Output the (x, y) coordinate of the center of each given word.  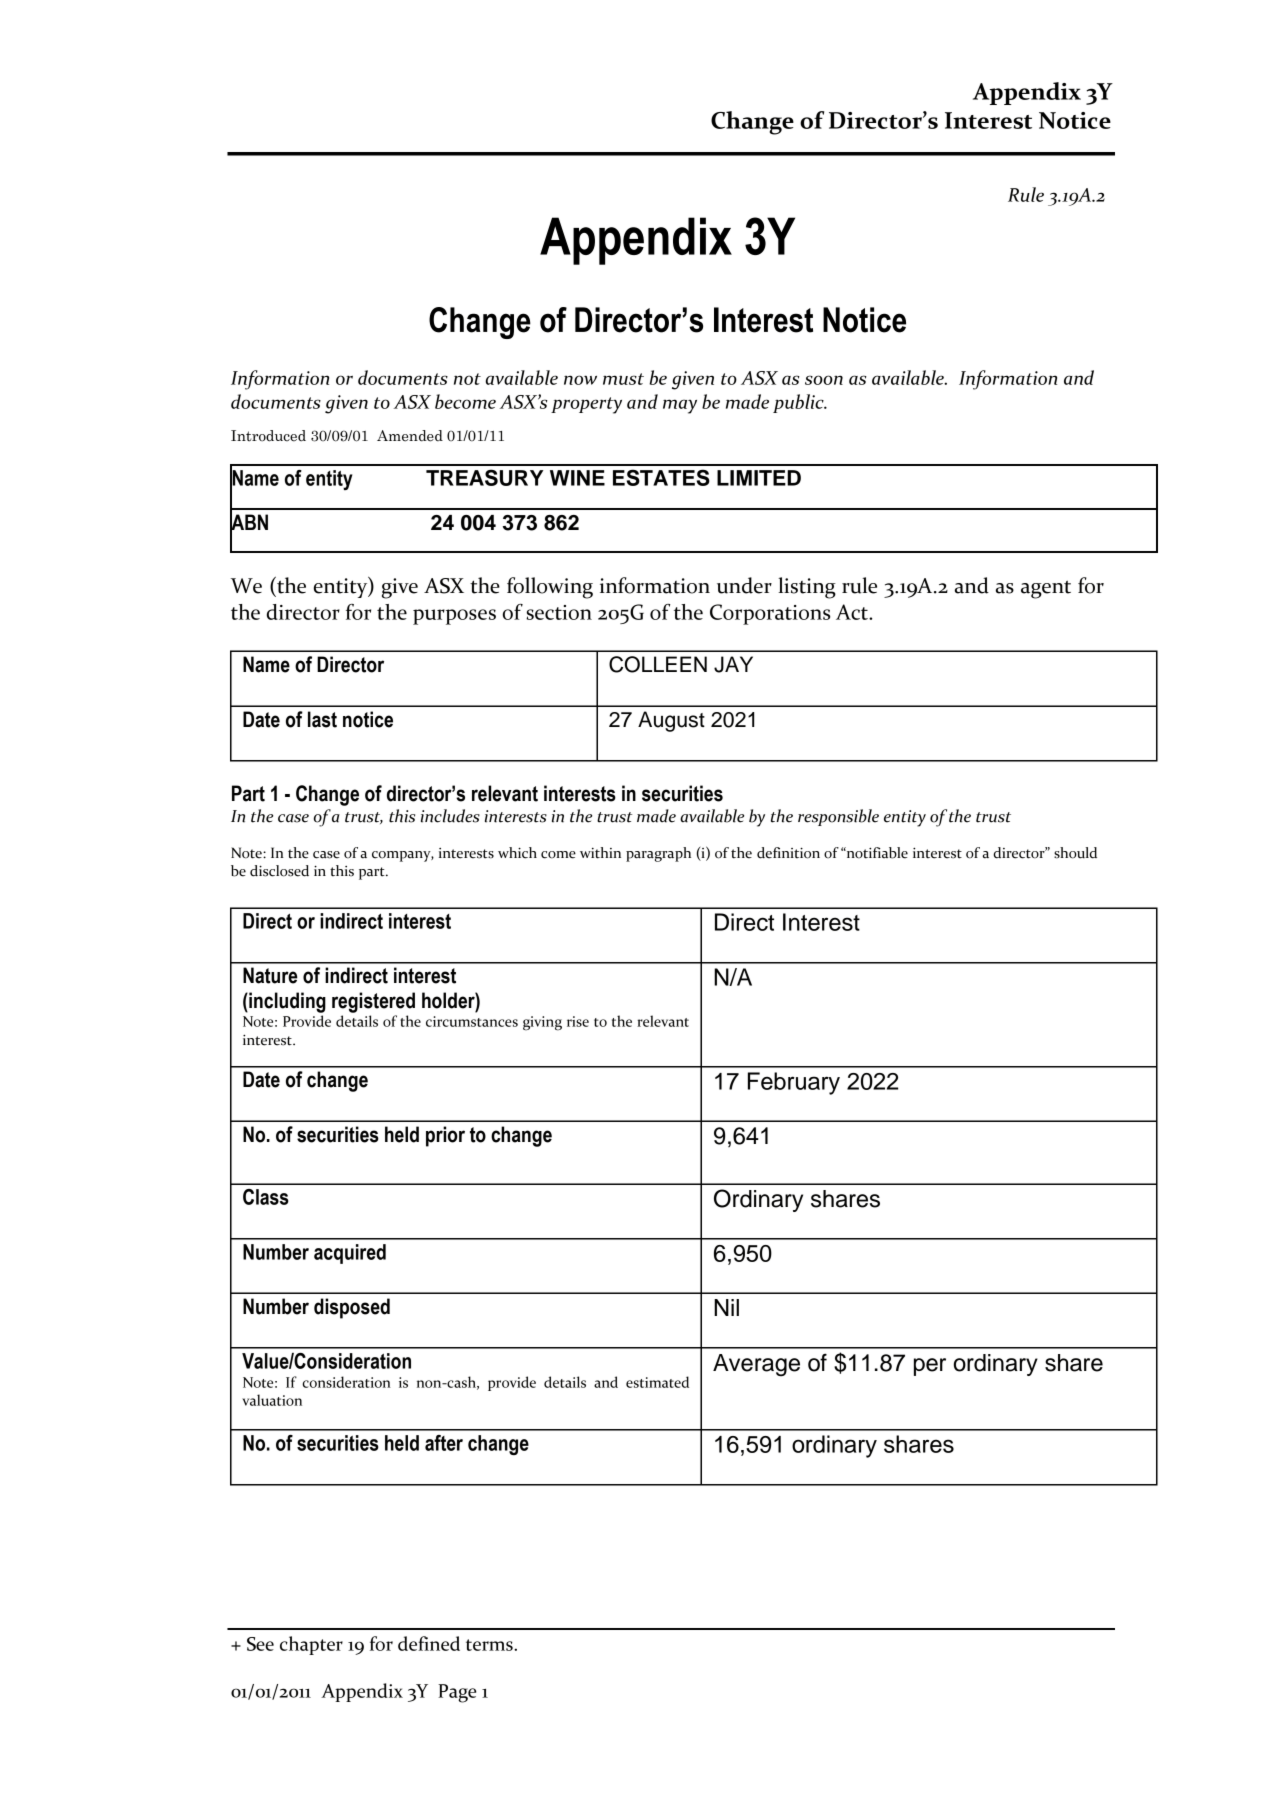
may (680, 406)
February (794, 1083)
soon (824, 380)
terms (490, 1645)
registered (373, 1002)
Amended (410, 436)
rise (578, 1021)
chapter (311, 1645)
